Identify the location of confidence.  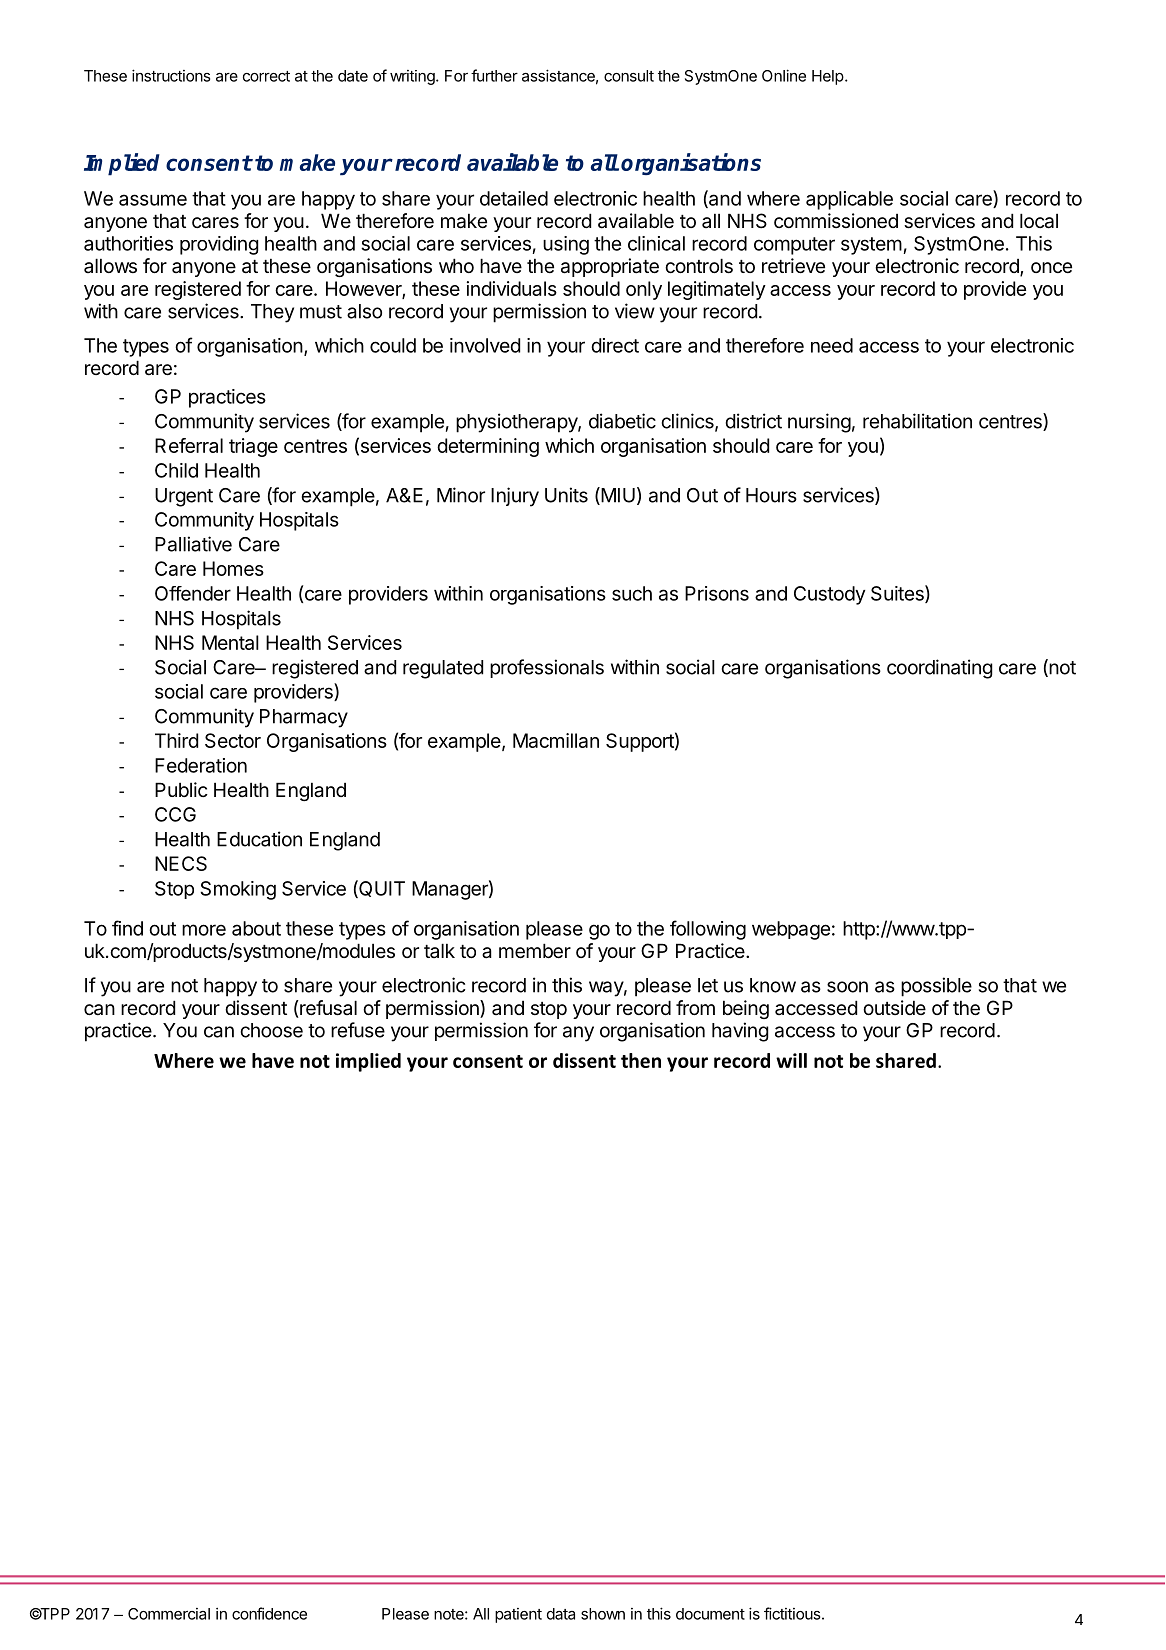
(269, 1613).
